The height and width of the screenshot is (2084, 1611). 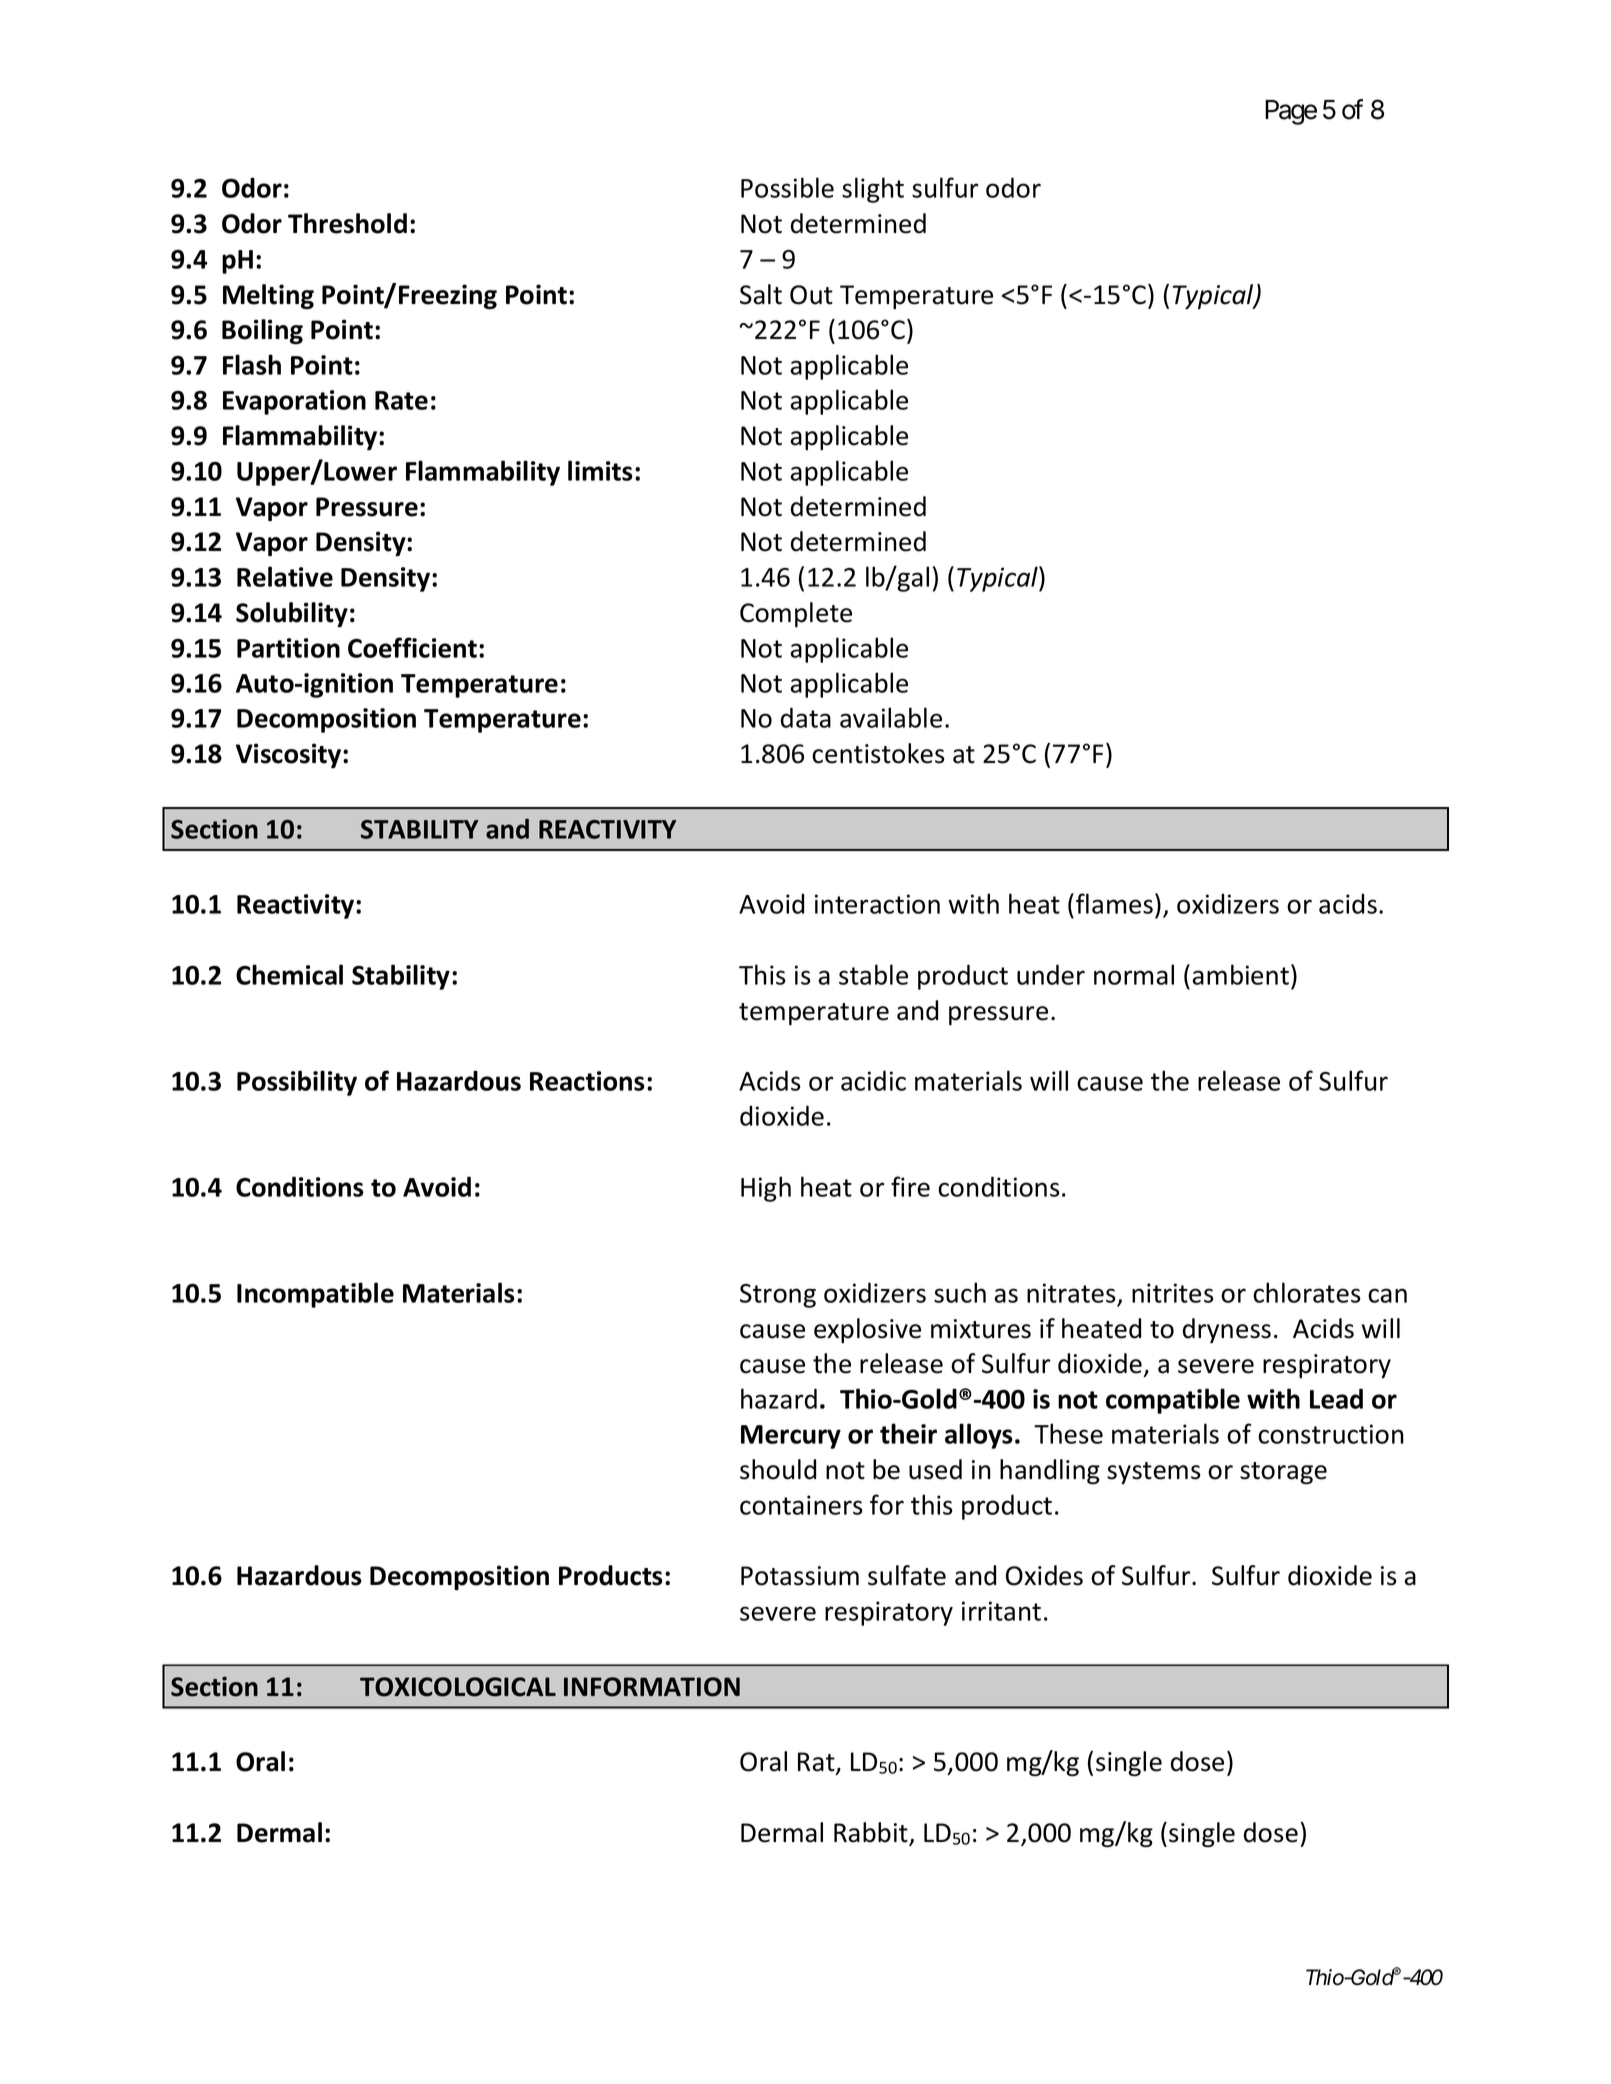 What do you see at coordinates (806, 717) in the screenshot?
I see `data` at bounding box center [806, 717].
